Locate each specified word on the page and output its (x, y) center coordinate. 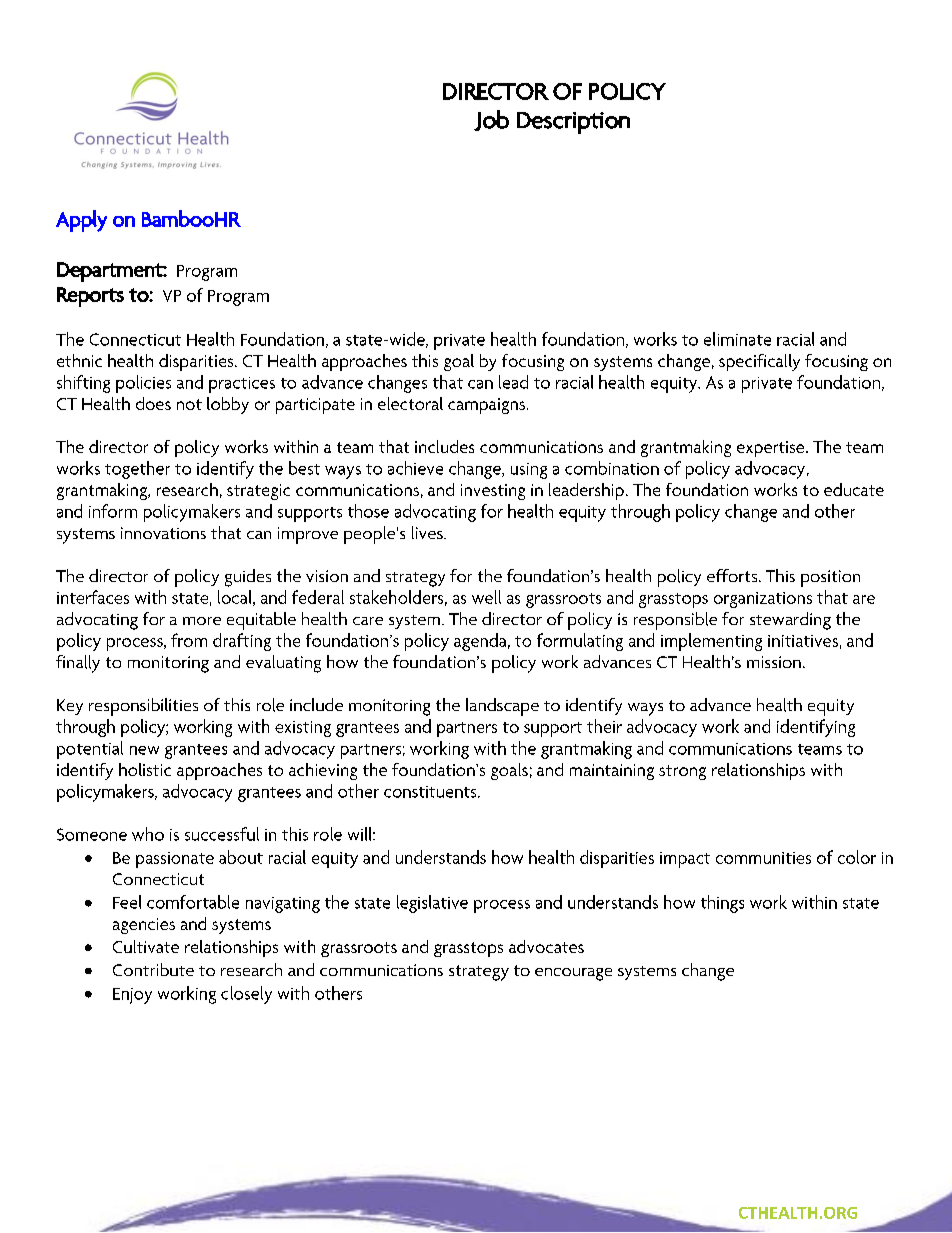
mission (774, 662)
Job (491, 120)
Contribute (153, 969)
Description (573, 123)
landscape (502, 707)
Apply (81, 221)
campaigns (488, 406)
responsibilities (143, 707)
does (153, 403)
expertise (772, 449)
